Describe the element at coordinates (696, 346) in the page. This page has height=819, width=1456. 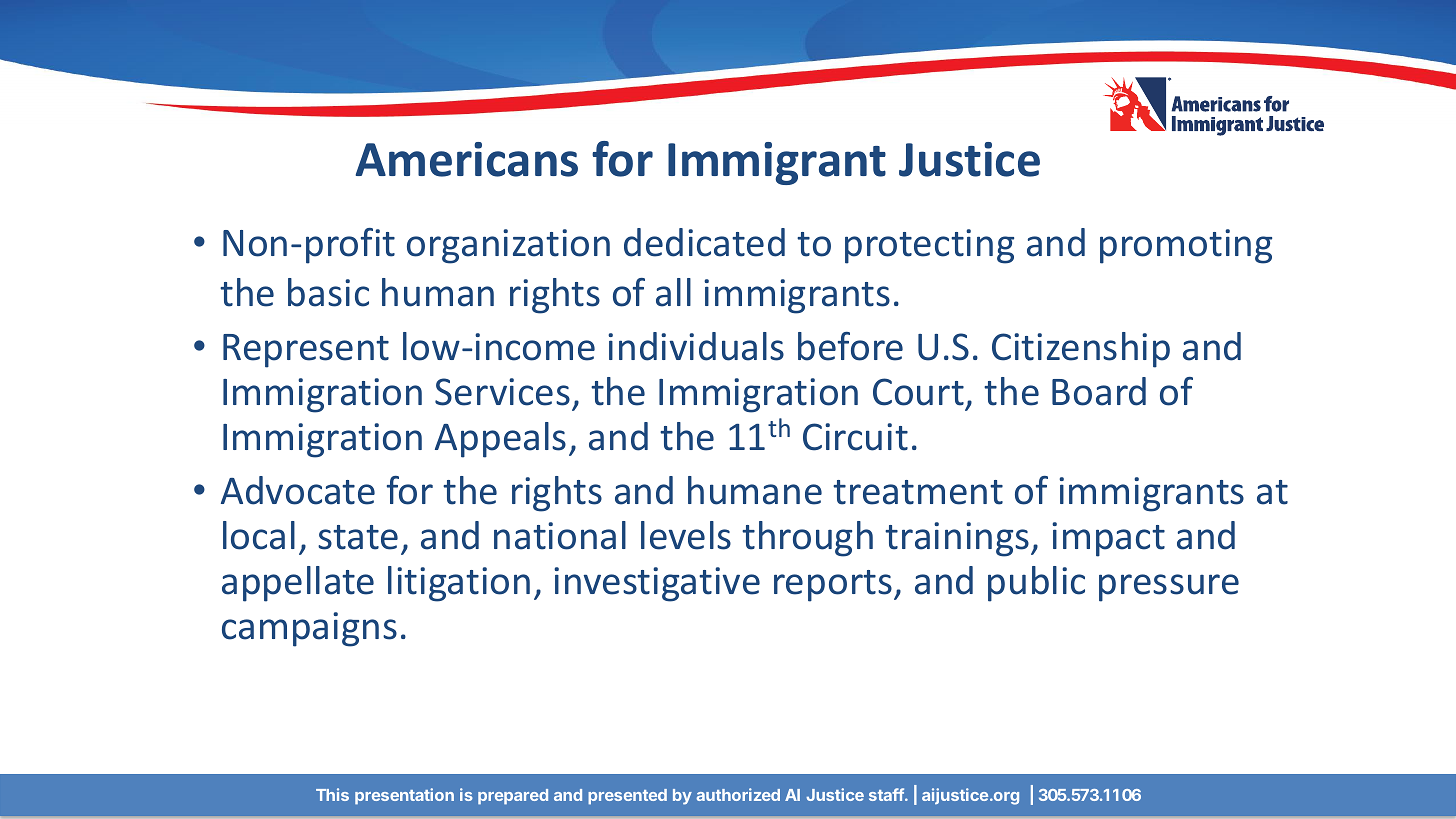
I see `individuals` at that location.
